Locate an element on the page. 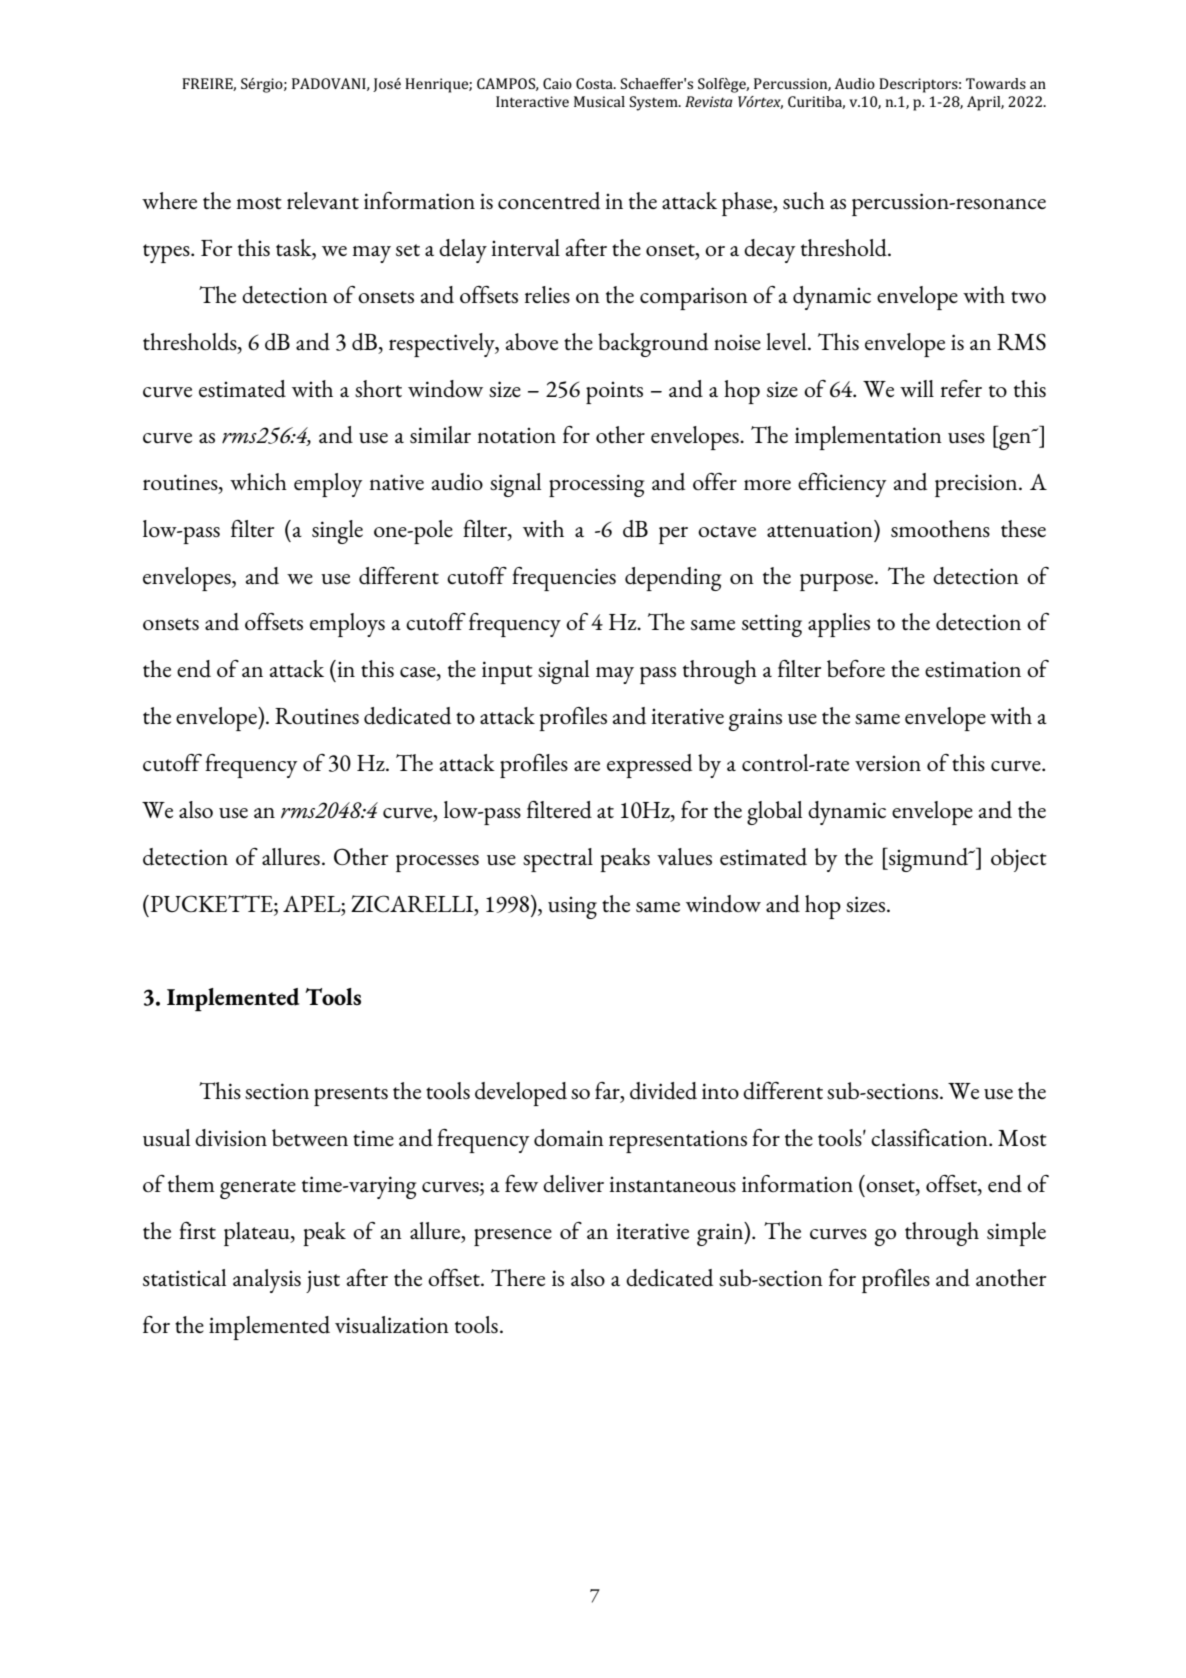 Image resolution: width=1186 pixels, height=1678 pixels. relevant is located at coordinates (323, 200).
